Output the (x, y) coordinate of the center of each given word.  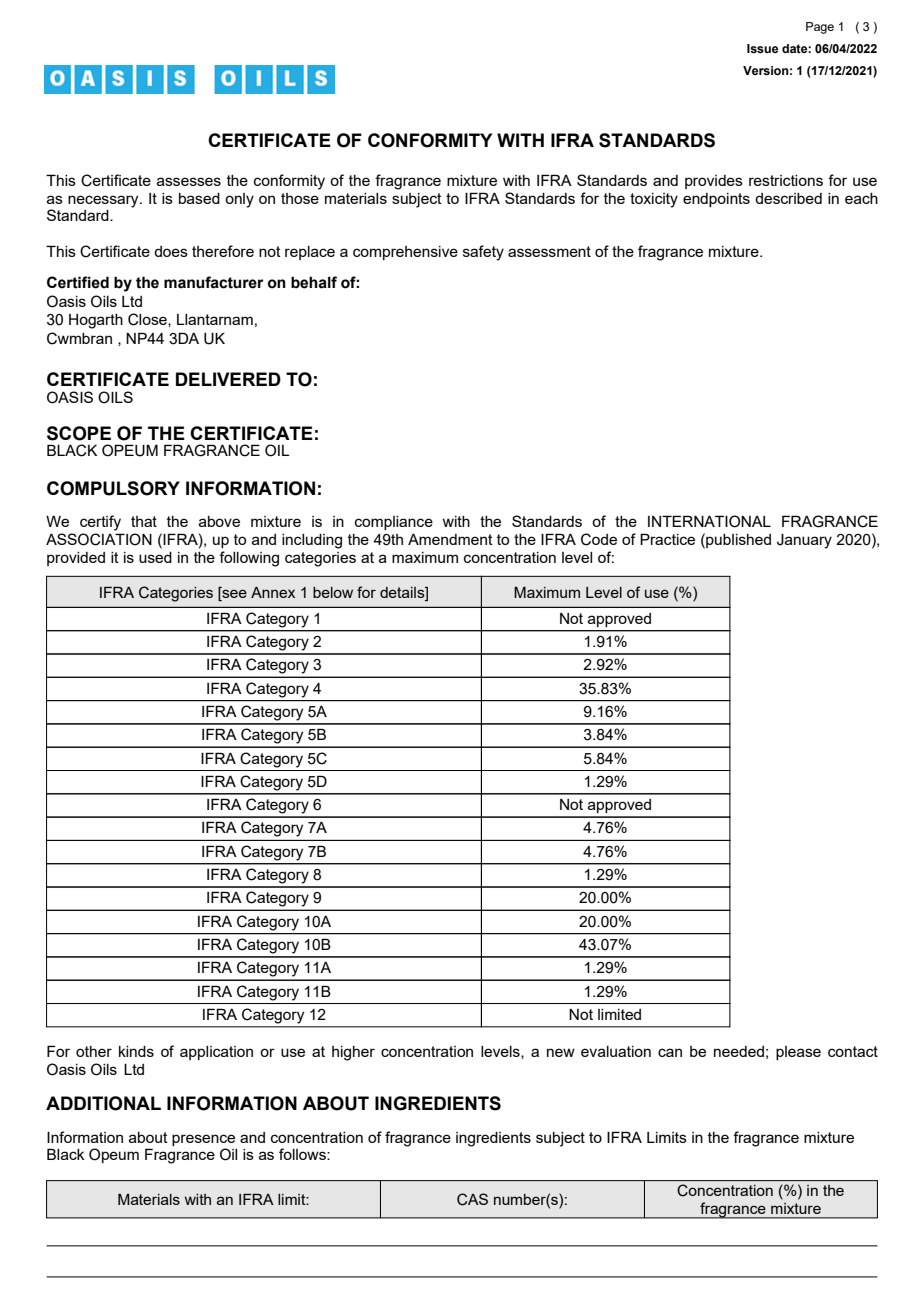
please (798, 1053)
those (300, 198)
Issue (762, 48)
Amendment (450, 539)
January (804, 541)
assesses (189, 181)
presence (203, 1140)
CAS (472, 1199)
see (233, 592)
